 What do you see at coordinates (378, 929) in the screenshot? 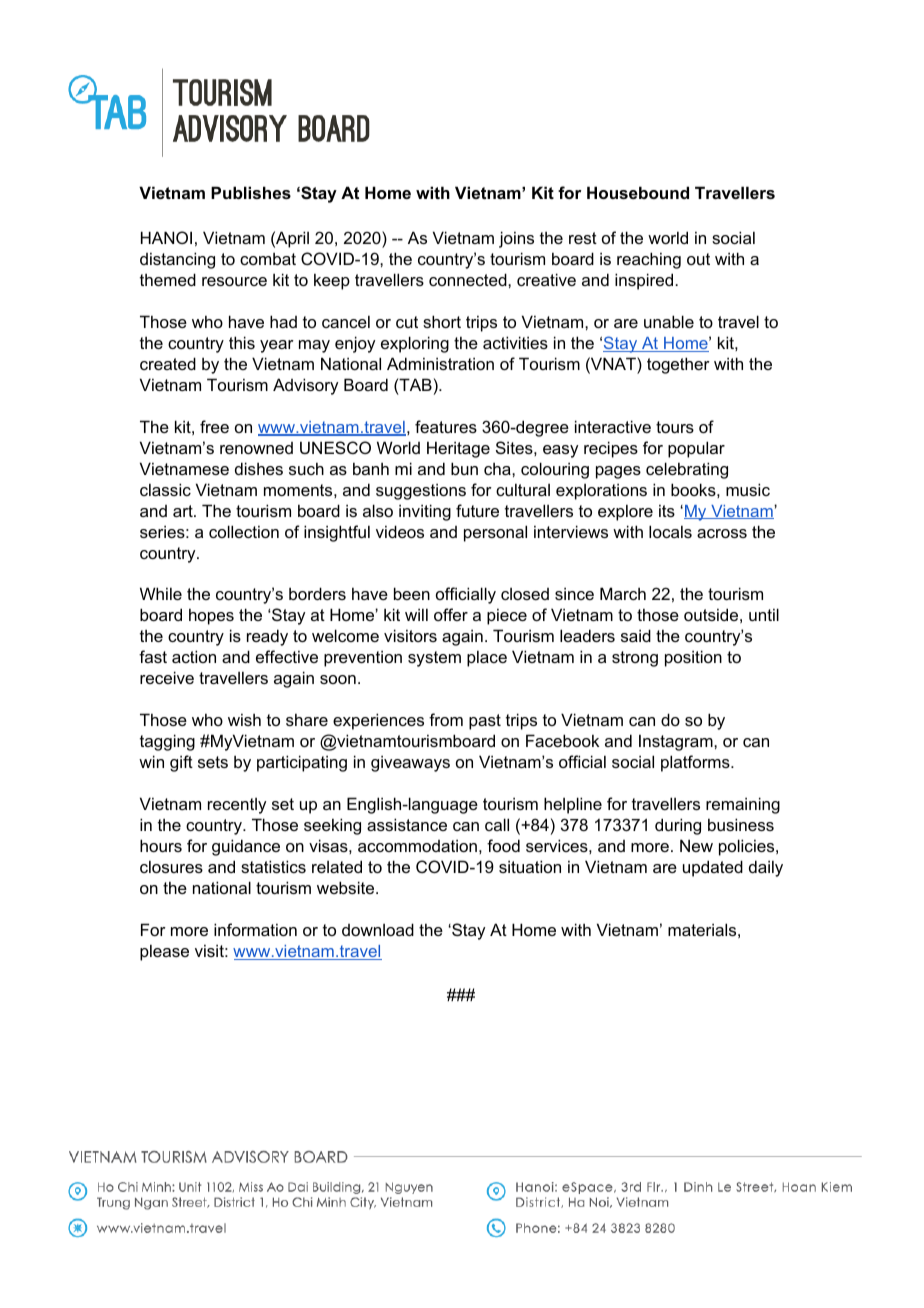
I see `download` at bounding box center [378, 929].
